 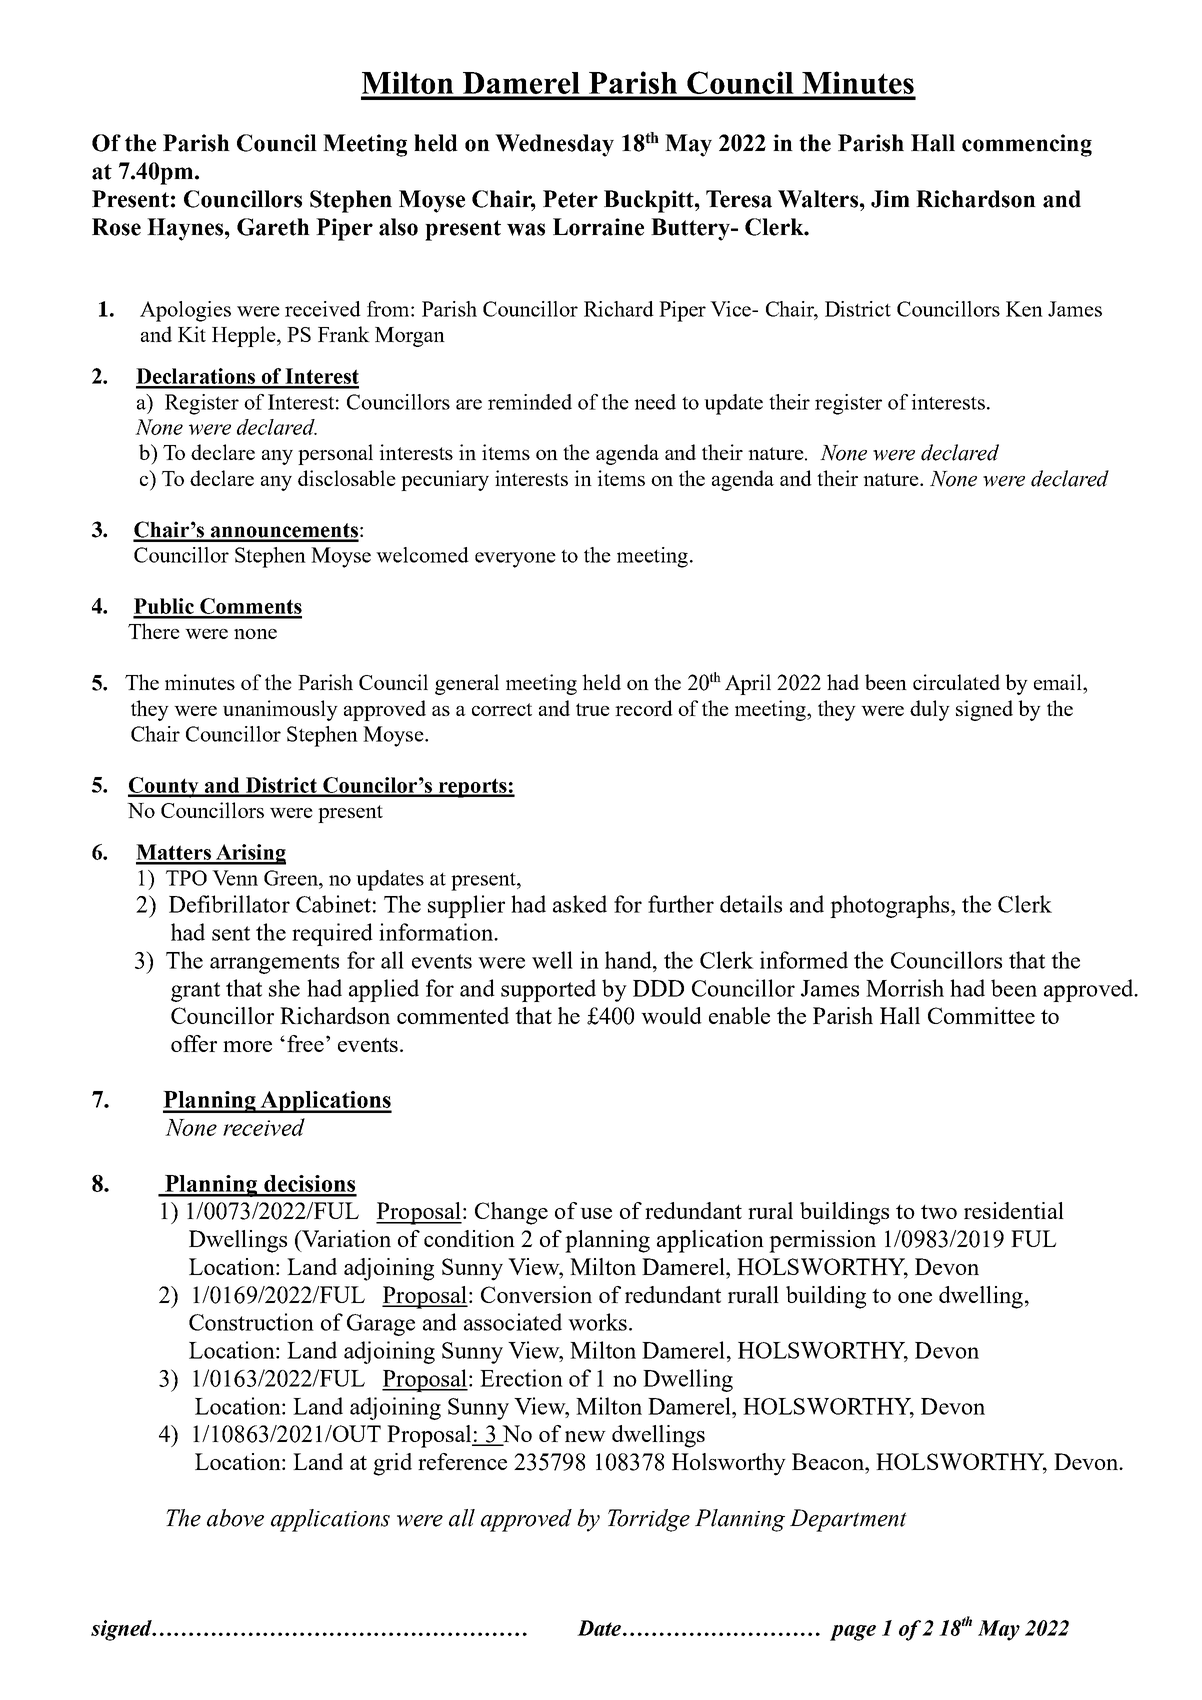 What do you see at coordinates (235, 1518) in the page?
I see `above` at bounding box center [235, 1518].
